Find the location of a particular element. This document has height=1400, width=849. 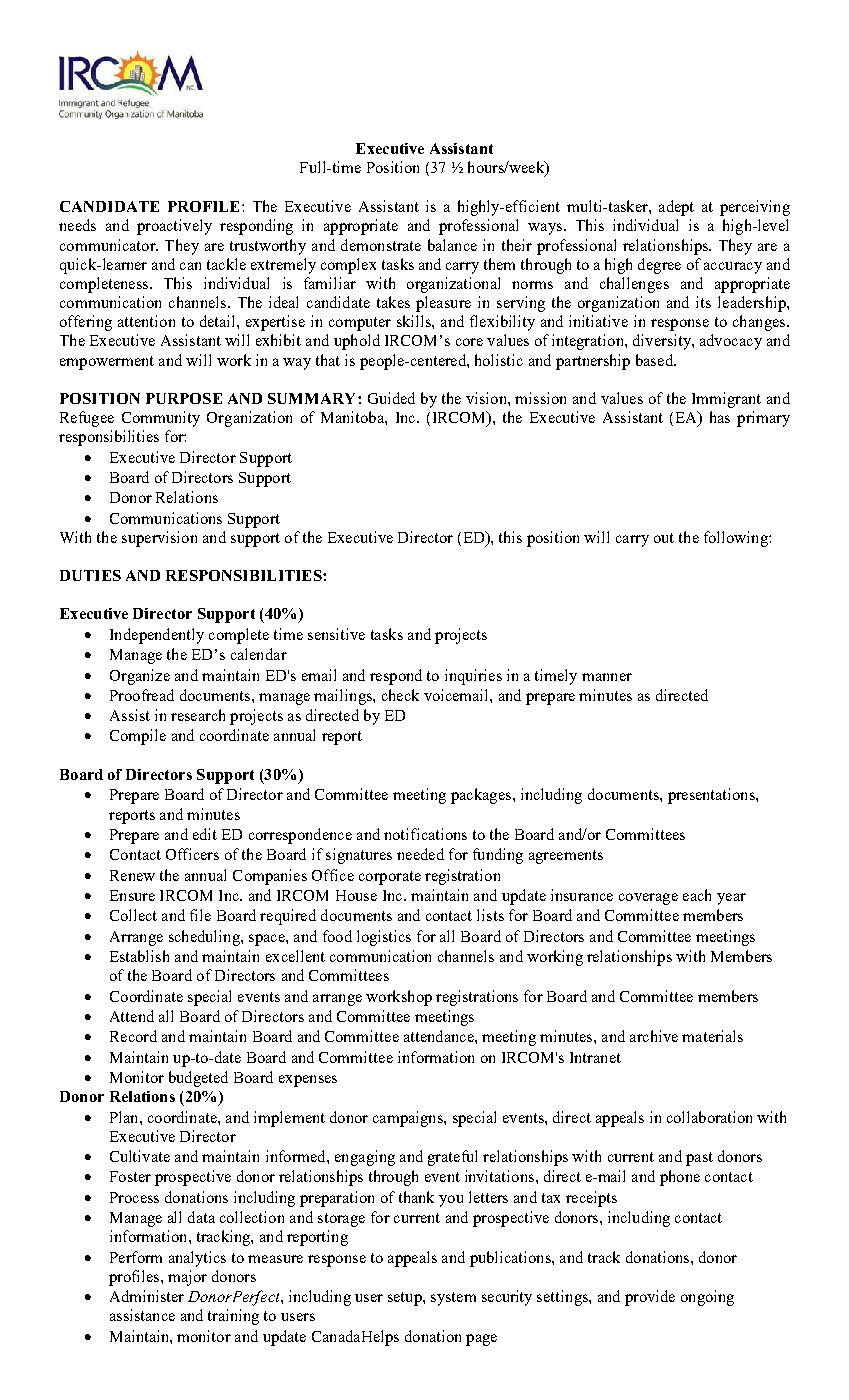

campaigns is located at coordinates (409, 1119).
